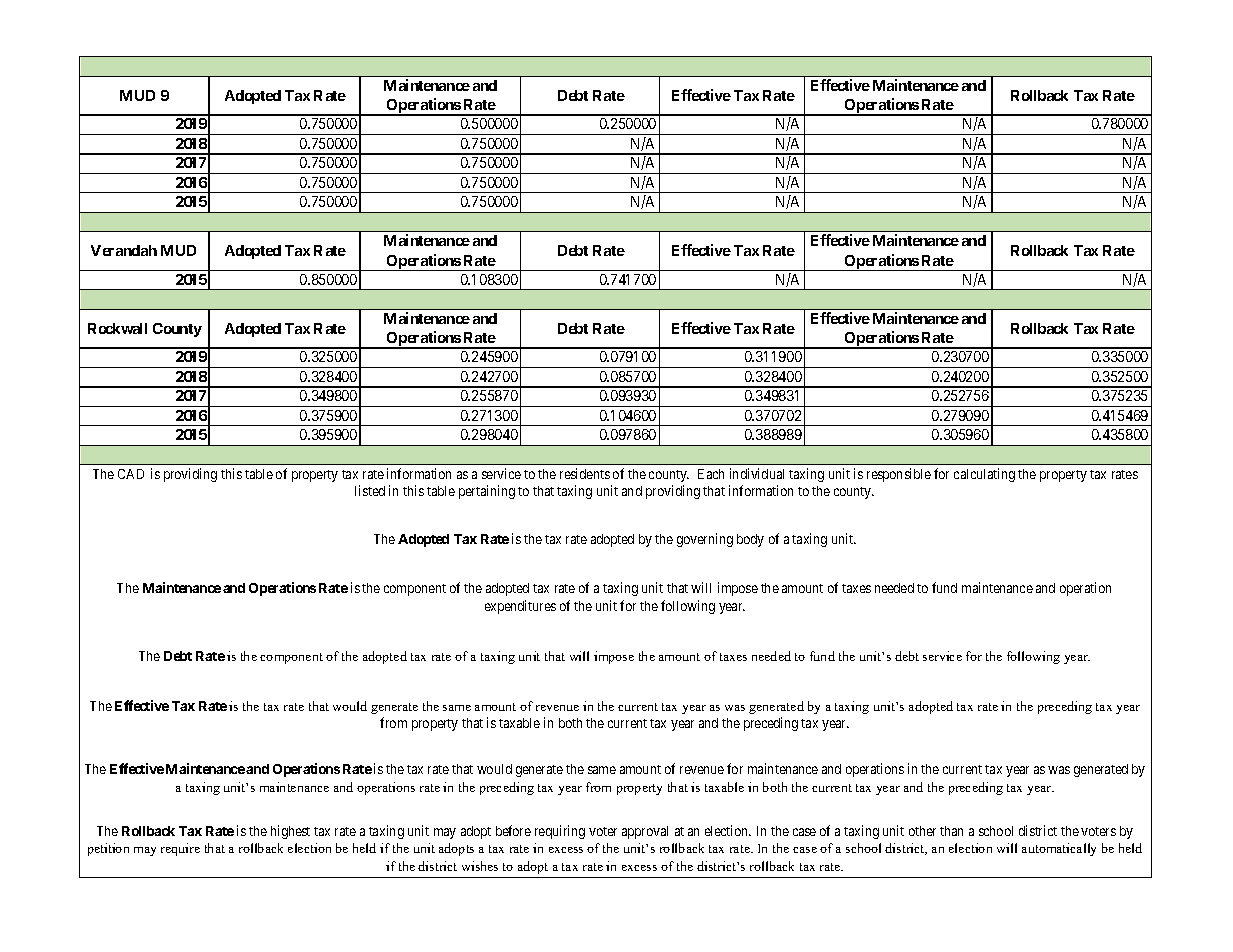 This image has height=952, width=1233. Describe the element at coordinates (922, 831) in the image. I see `other` at that location.
